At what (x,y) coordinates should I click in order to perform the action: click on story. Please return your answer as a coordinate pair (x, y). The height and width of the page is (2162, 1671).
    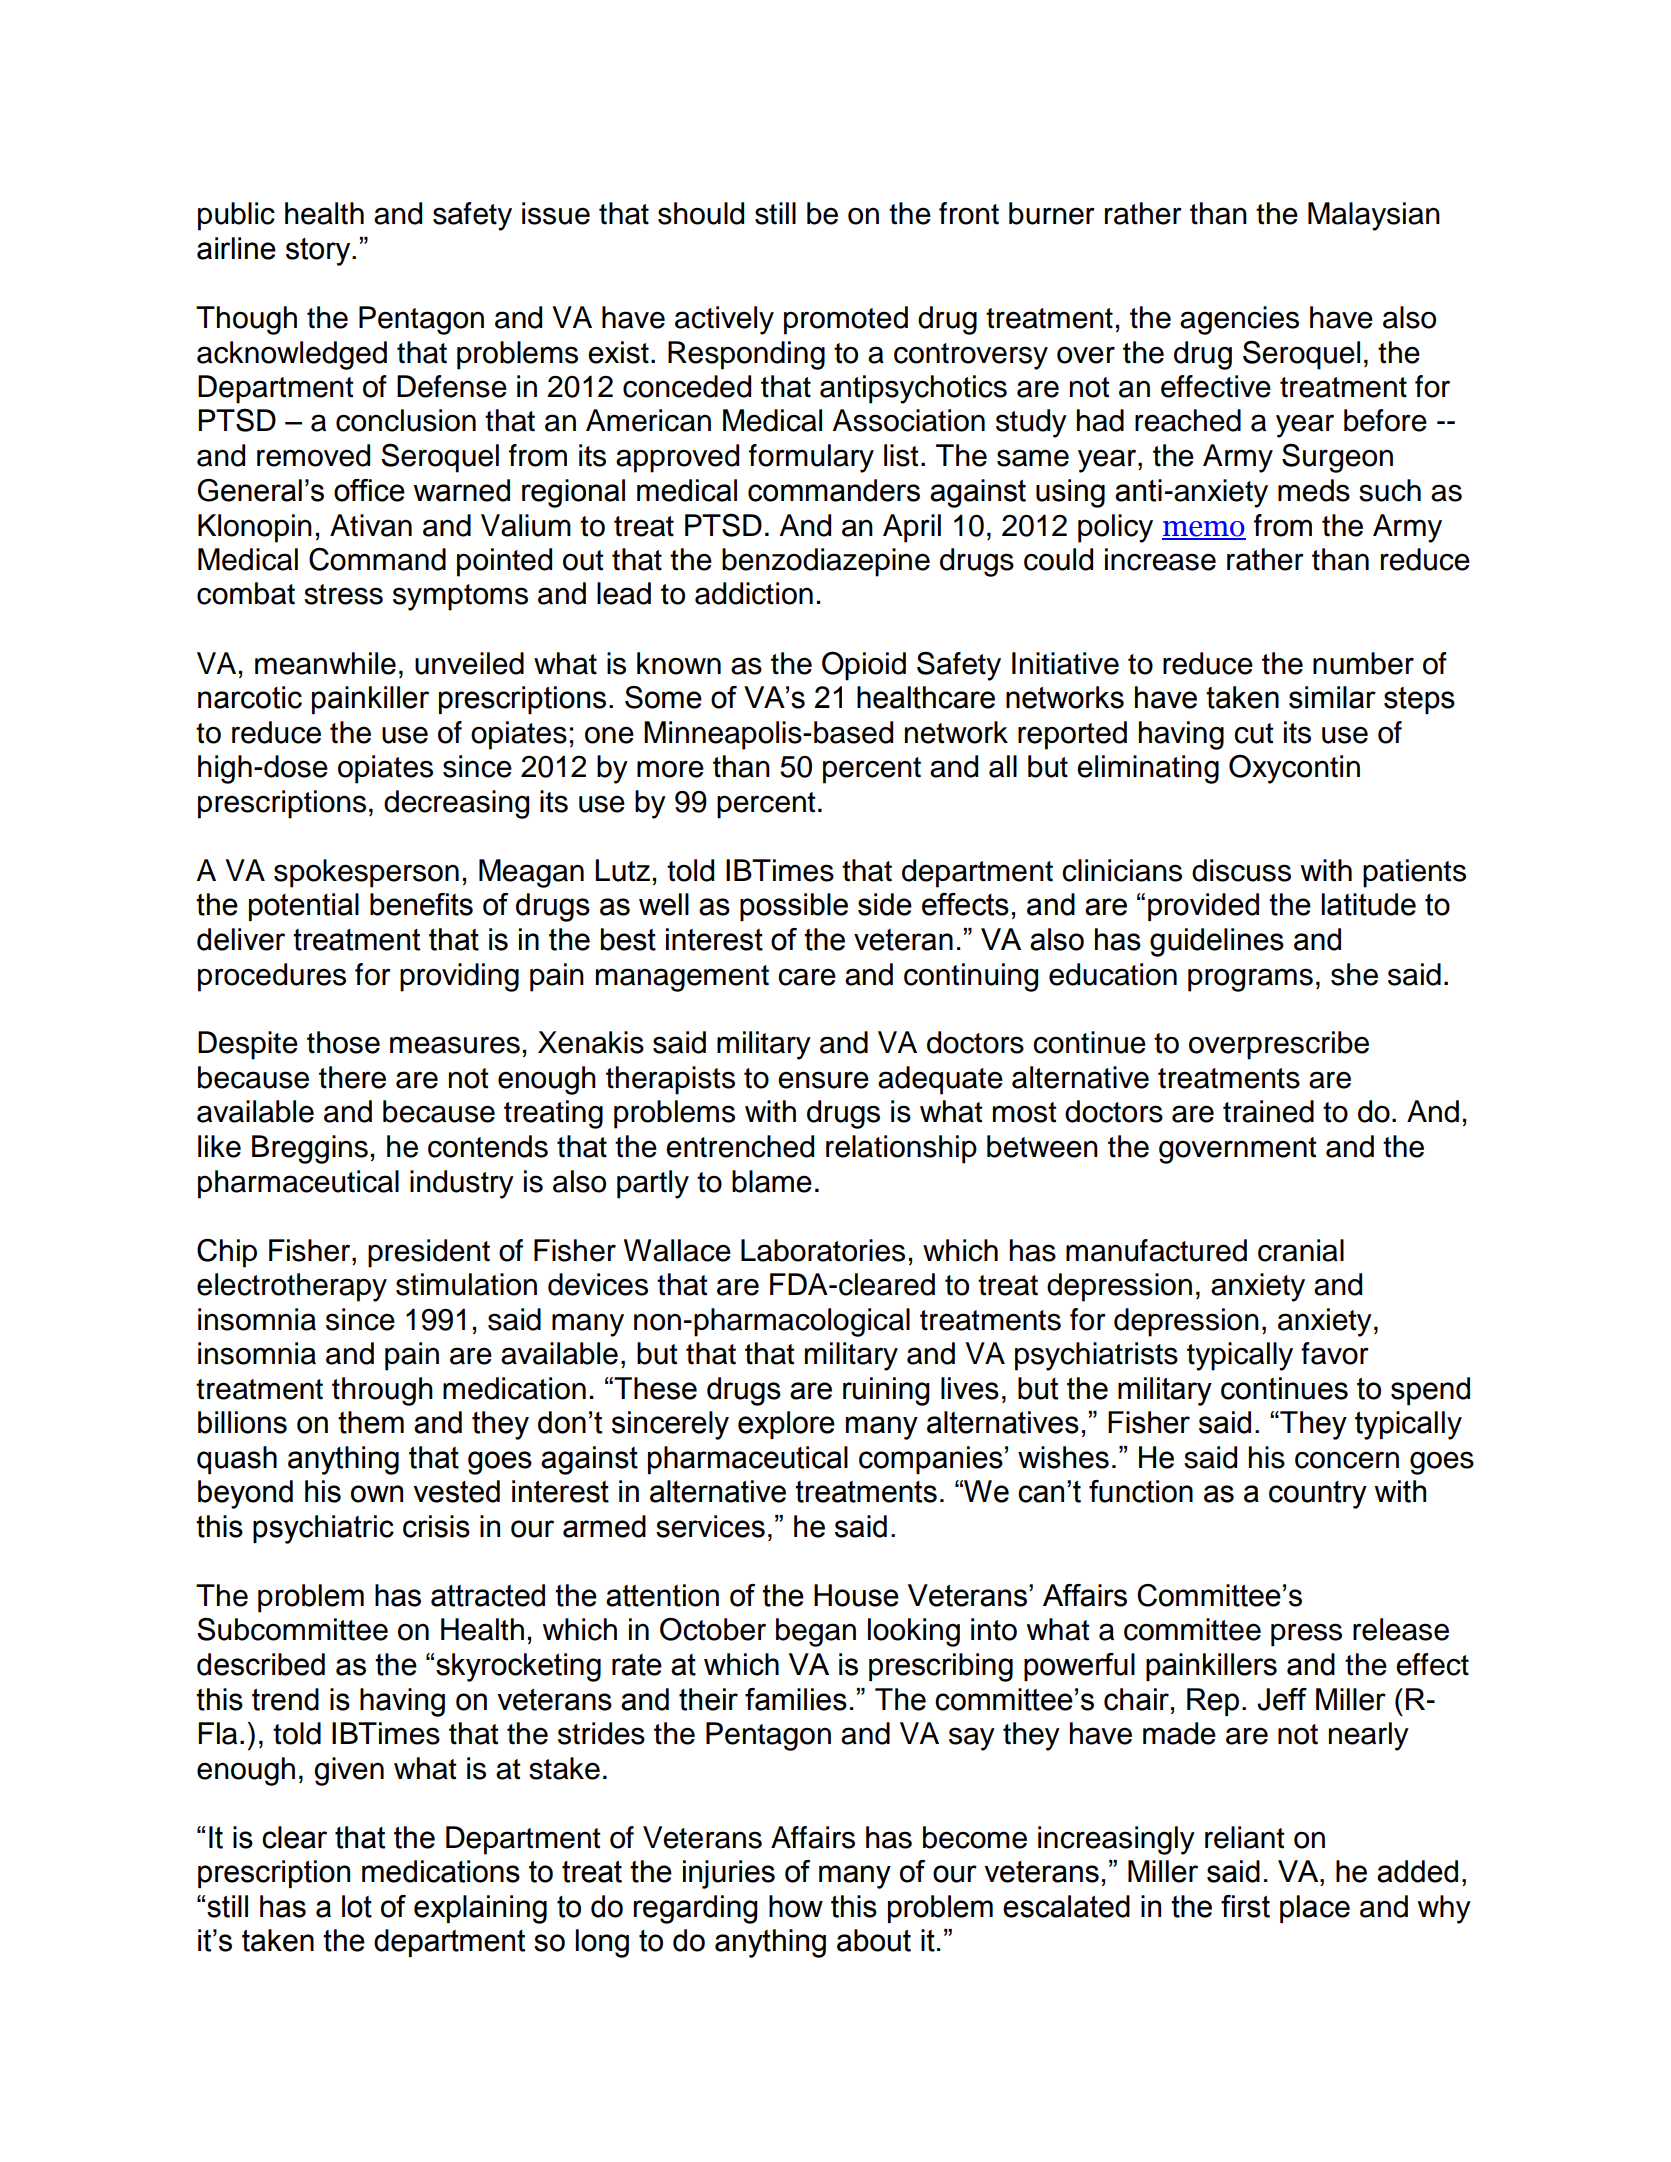
    Looking at the image, I should click on (319, 252).
